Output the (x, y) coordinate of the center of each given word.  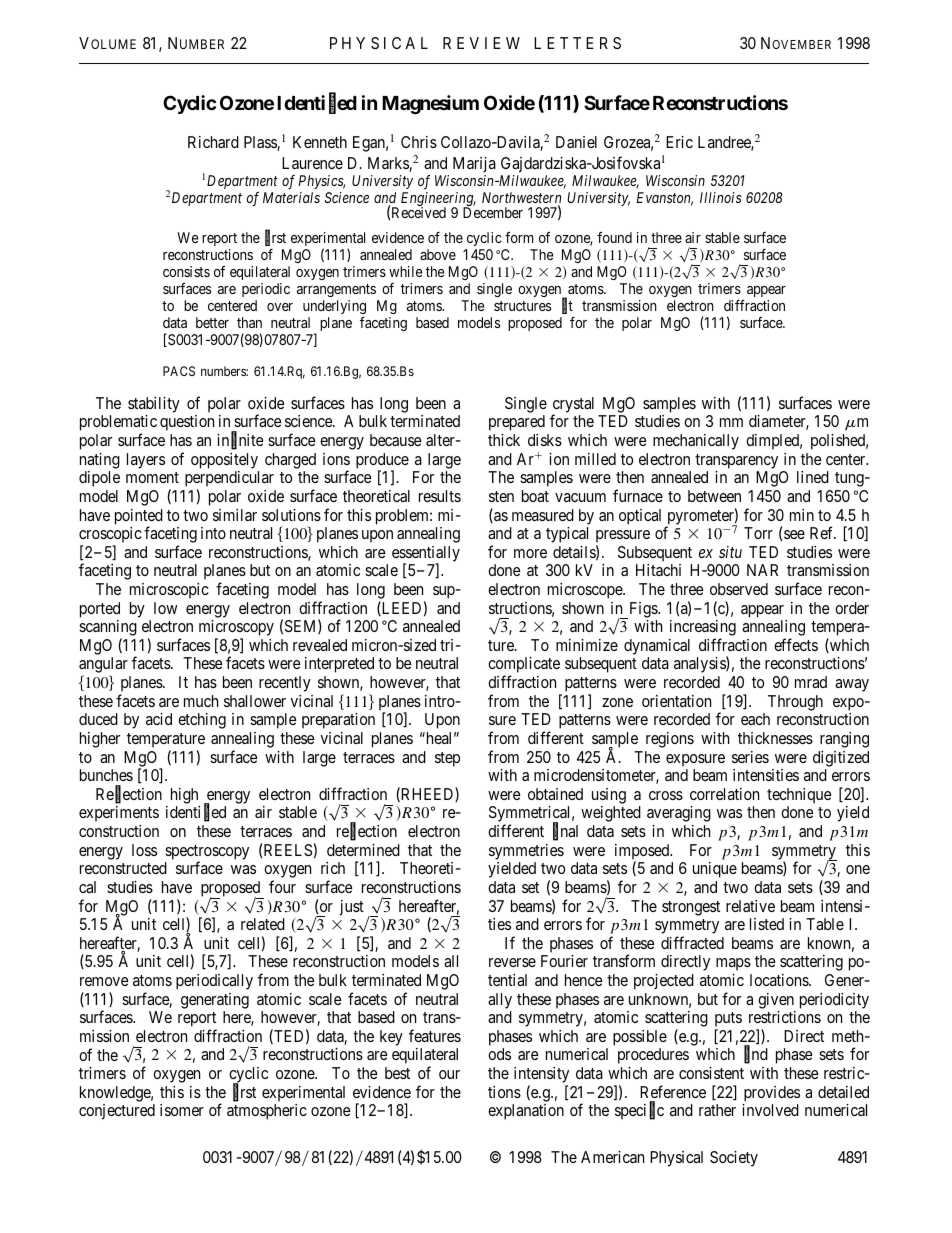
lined (813, 477)
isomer (182, 1110)
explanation (526, 1112)
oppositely (224, 461)
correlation (724, 794)
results (440, 496)
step (447, 759)
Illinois (721, 197)
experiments (119, 814)
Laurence (312, 163)
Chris (419, 142)
